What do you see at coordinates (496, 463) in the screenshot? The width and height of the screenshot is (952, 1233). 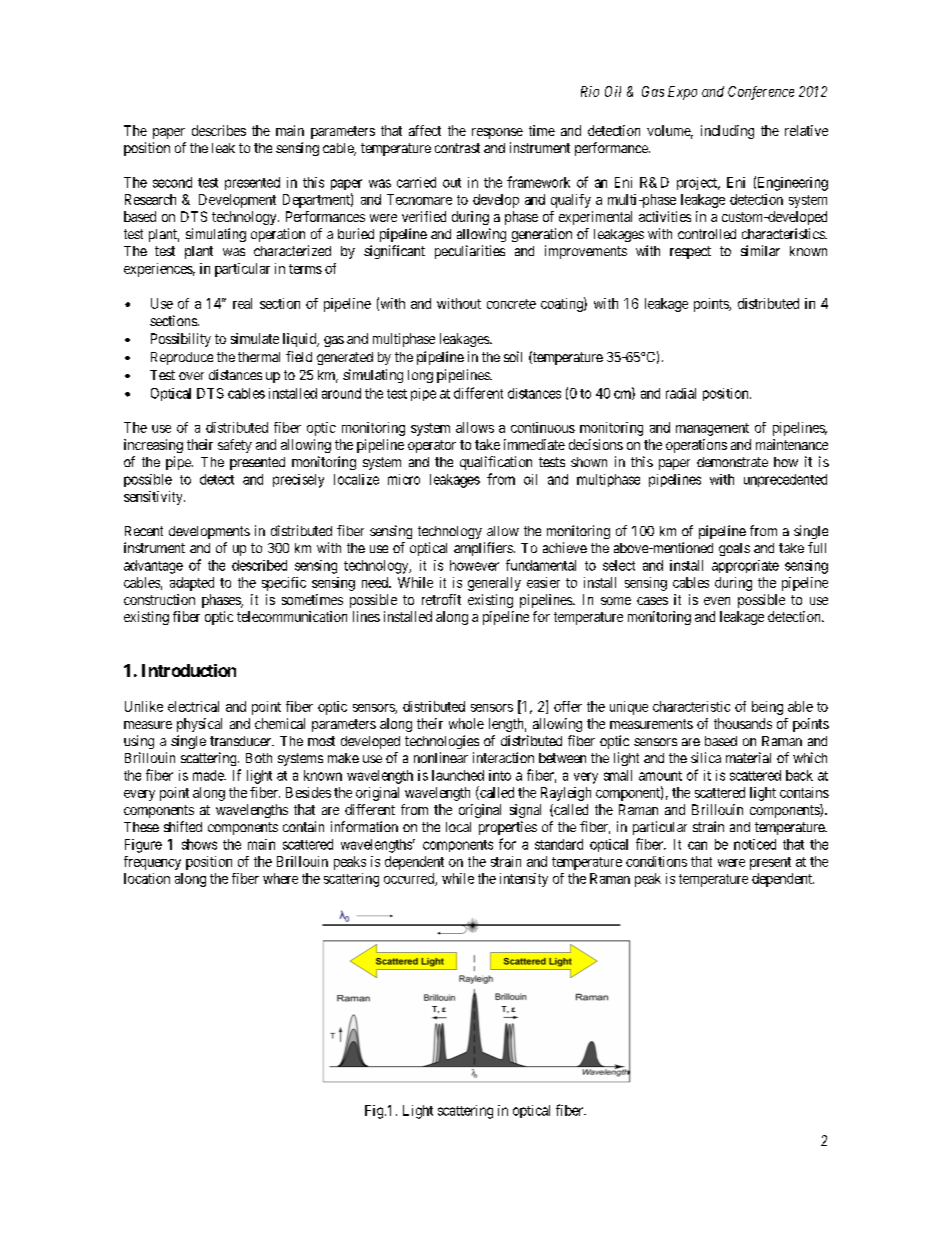 I see `qualification` at bounding box center [496, 463].
